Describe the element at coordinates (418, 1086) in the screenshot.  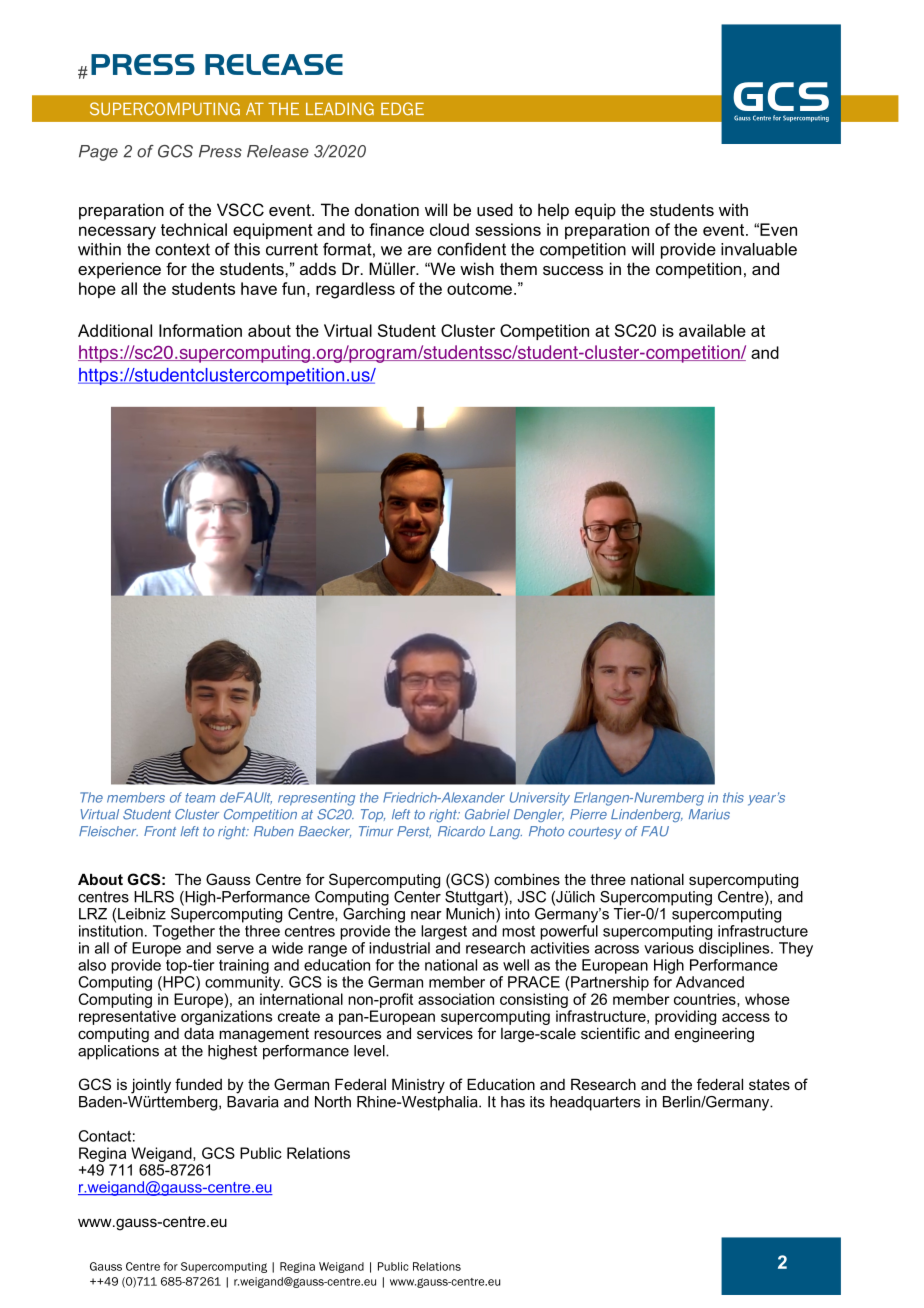
I see `Ministry` at that location.
